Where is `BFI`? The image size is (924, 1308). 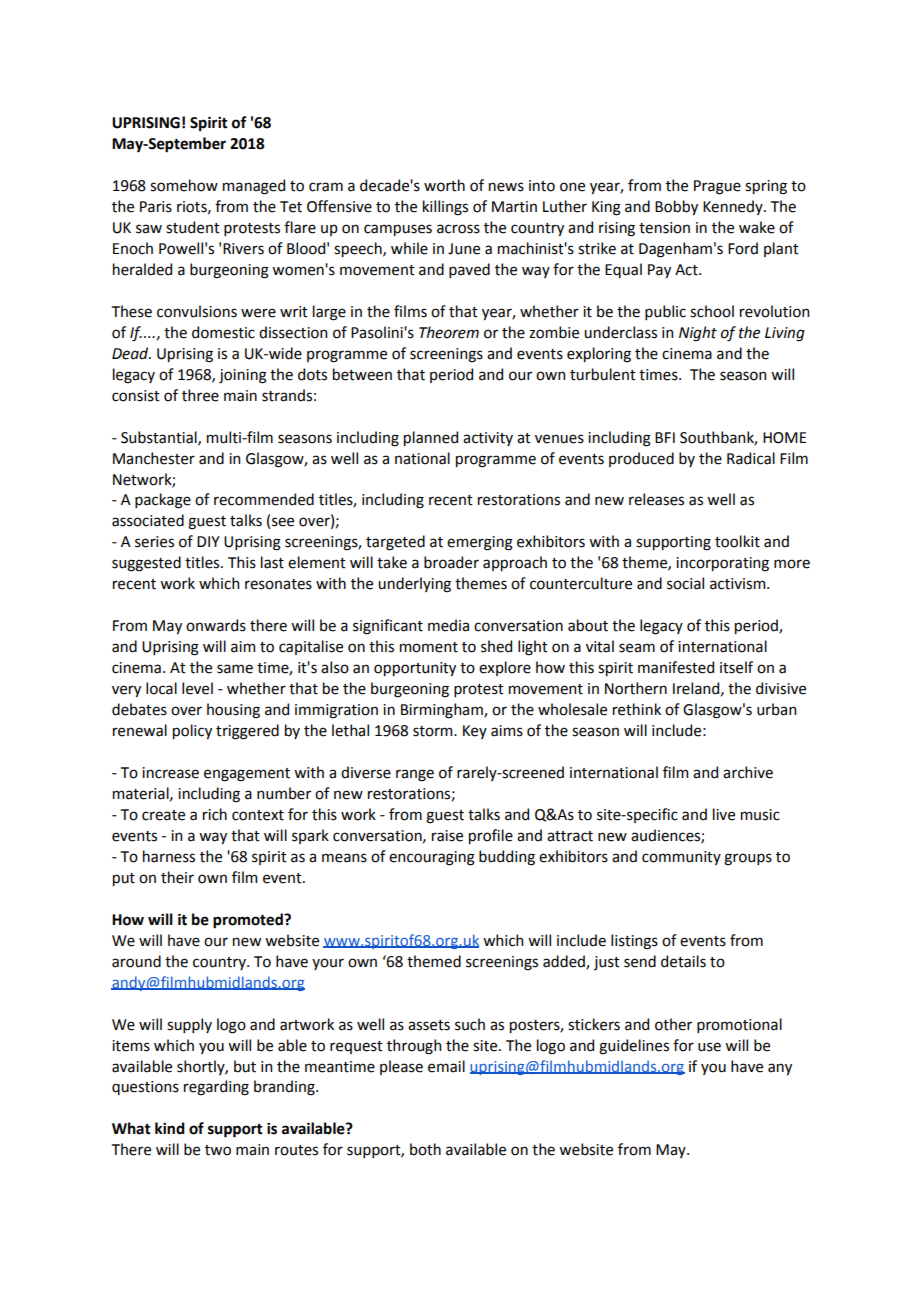
BFI is located at coordinates (665, 437).
